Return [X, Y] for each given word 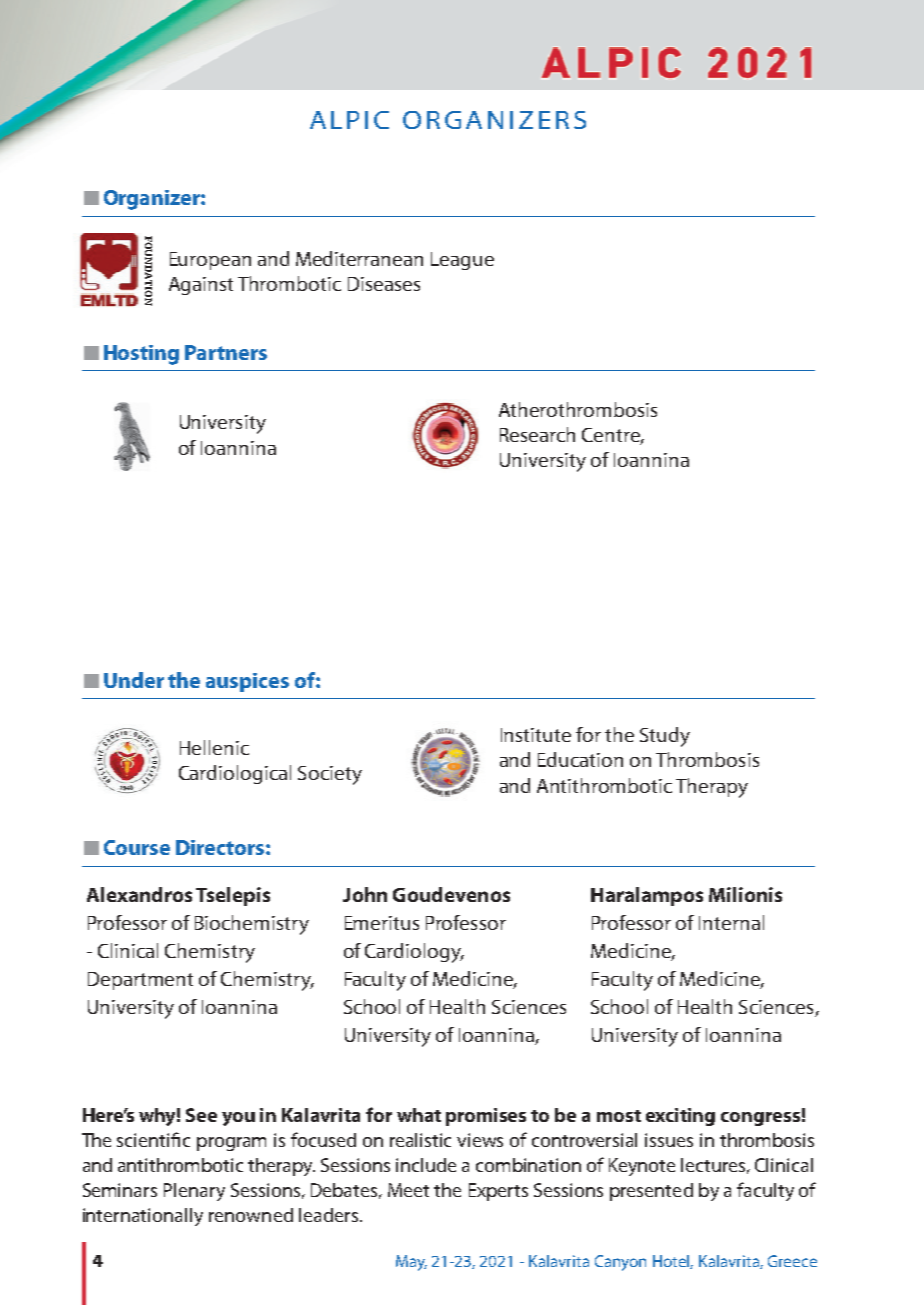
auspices [247, 682]
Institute [536, 735]
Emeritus [382, 923]
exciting [680, 1117]
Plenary [194, 1192]
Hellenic [214, 747]
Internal [731, 922]
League [462, 261]
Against [201, 286]
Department [140, 981]
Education [580, 759]
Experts [498, 1192]
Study [665, 737]
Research [537, 434]
